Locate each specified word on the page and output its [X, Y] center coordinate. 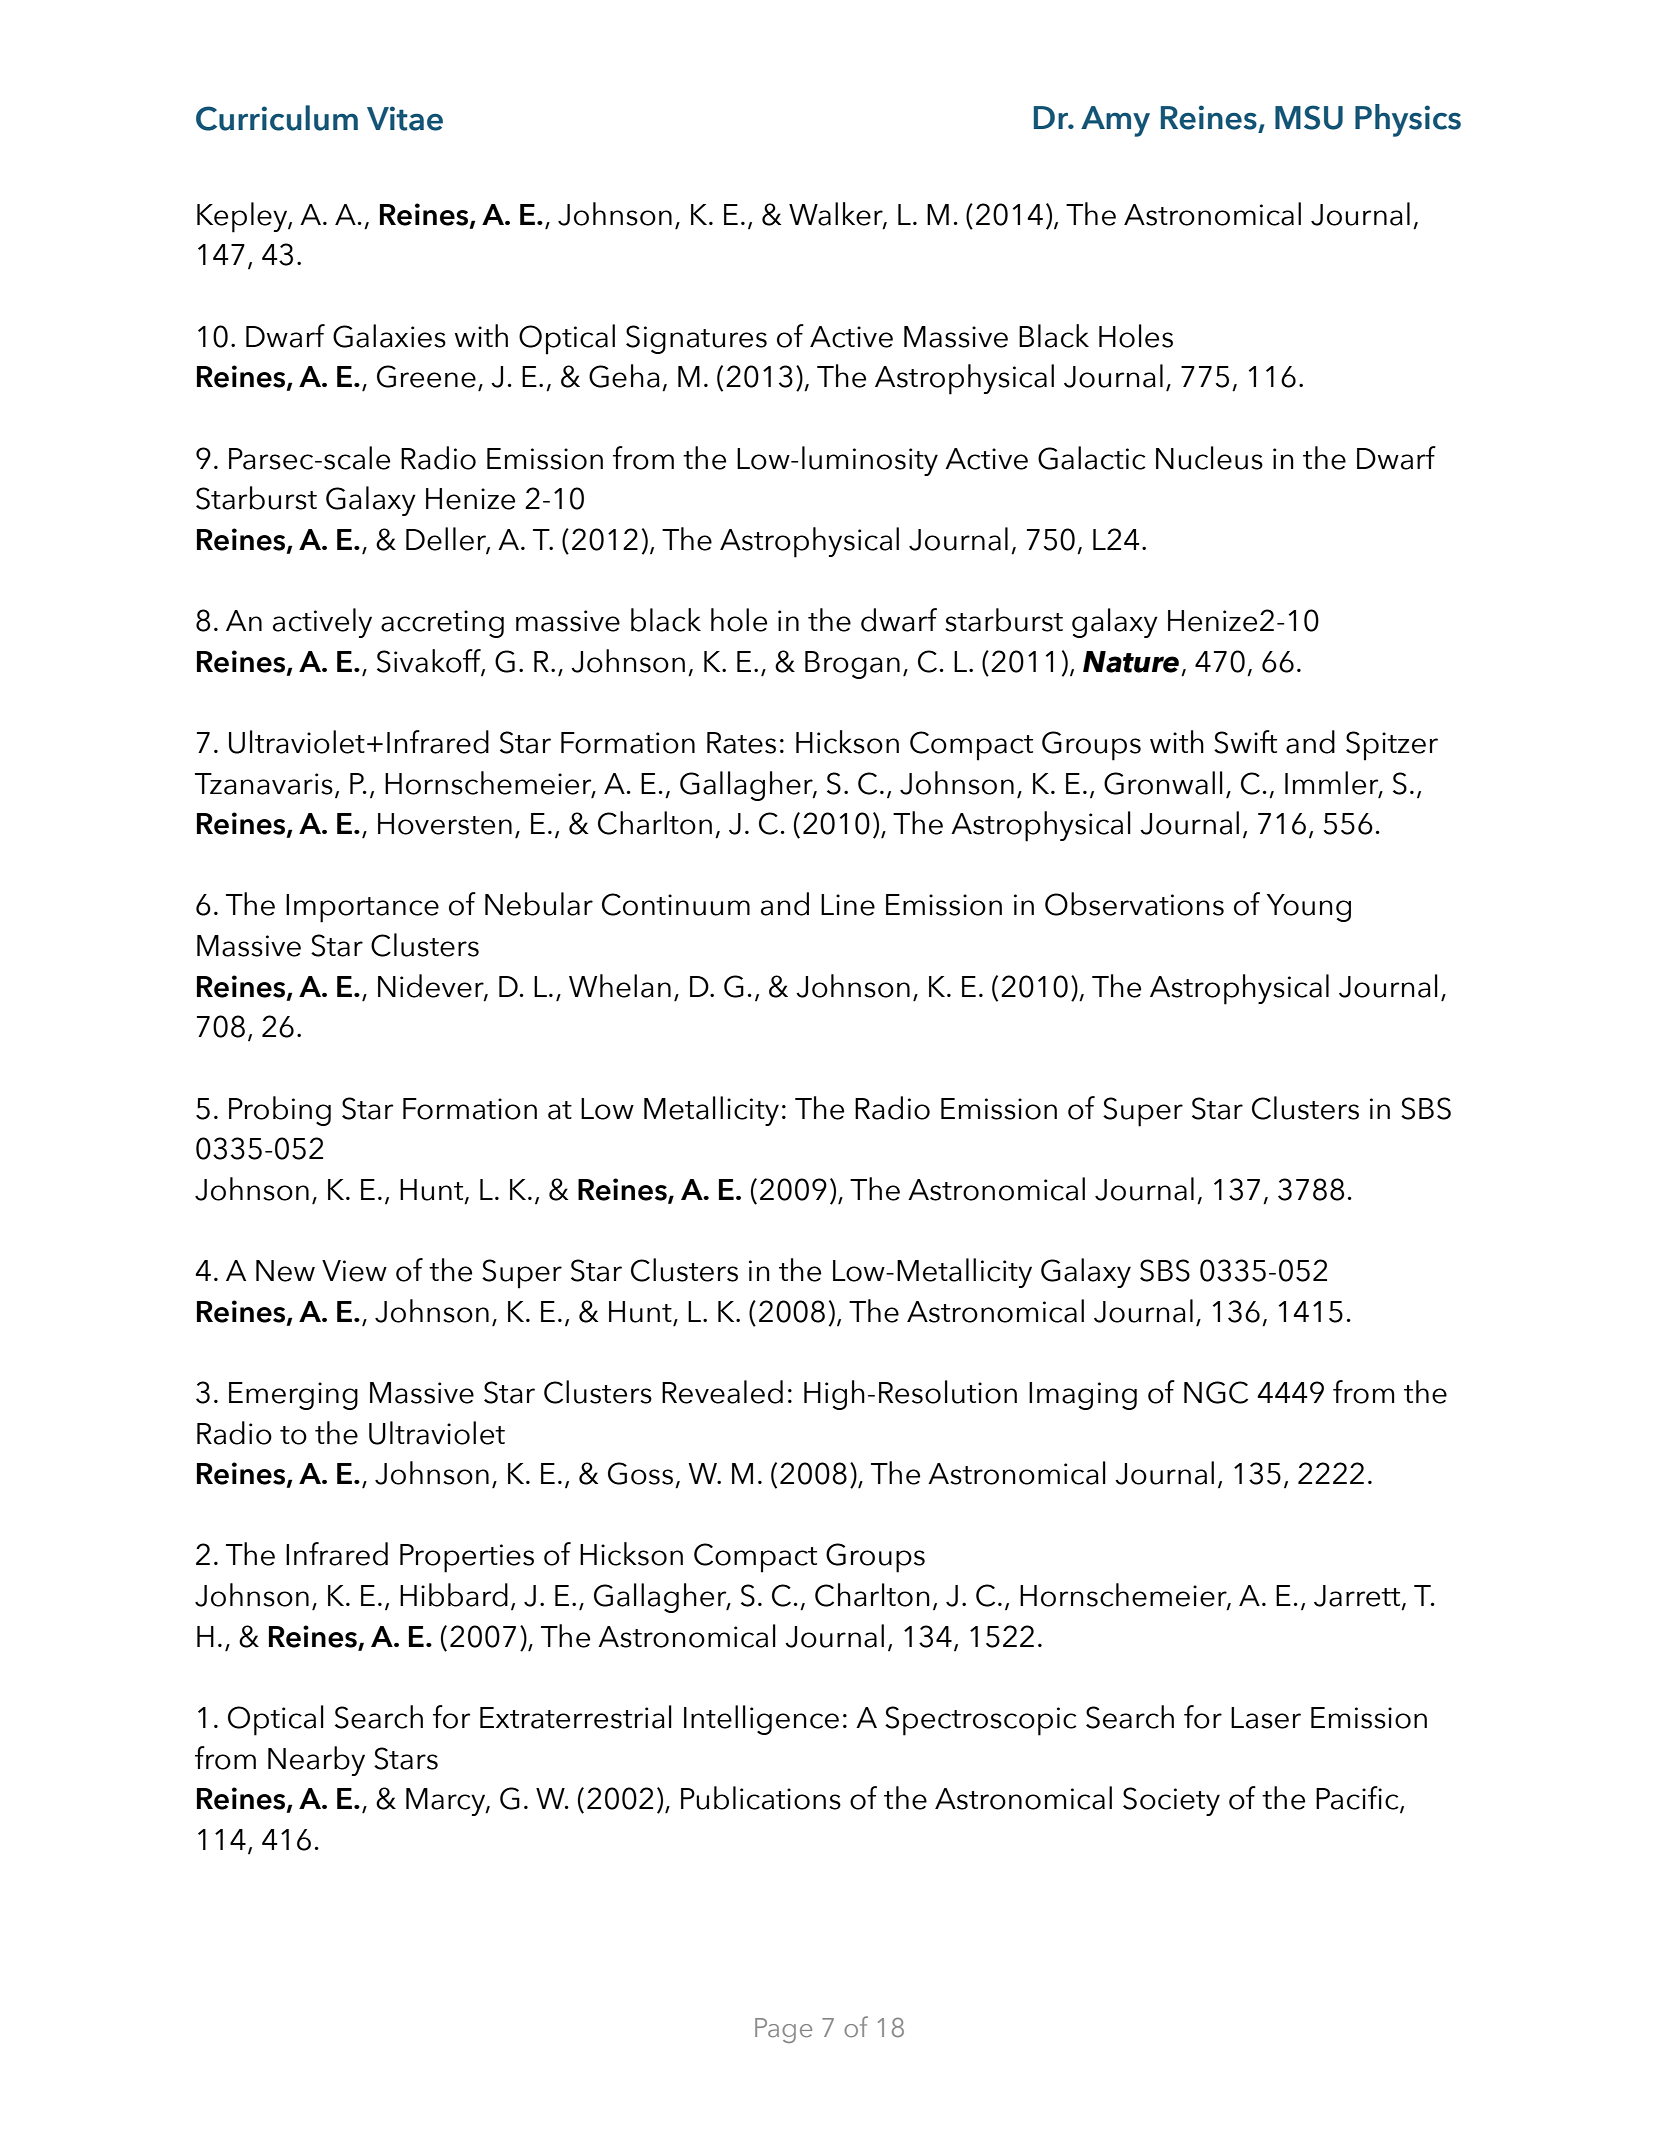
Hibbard [454, 1595]
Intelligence [761, 1720]
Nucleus [1209, 458]
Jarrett [1357, 1596]
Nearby [316, 1761]
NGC [1216, 1392]
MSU [1309, 117]
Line [848, 905]
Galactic [1092, 458]
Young [1309, 908]
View [354, 1271]
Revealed [722, 1392]
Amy [1115, 121]
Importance [362, 908]
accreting [442, 624]
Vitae [405, 118]
